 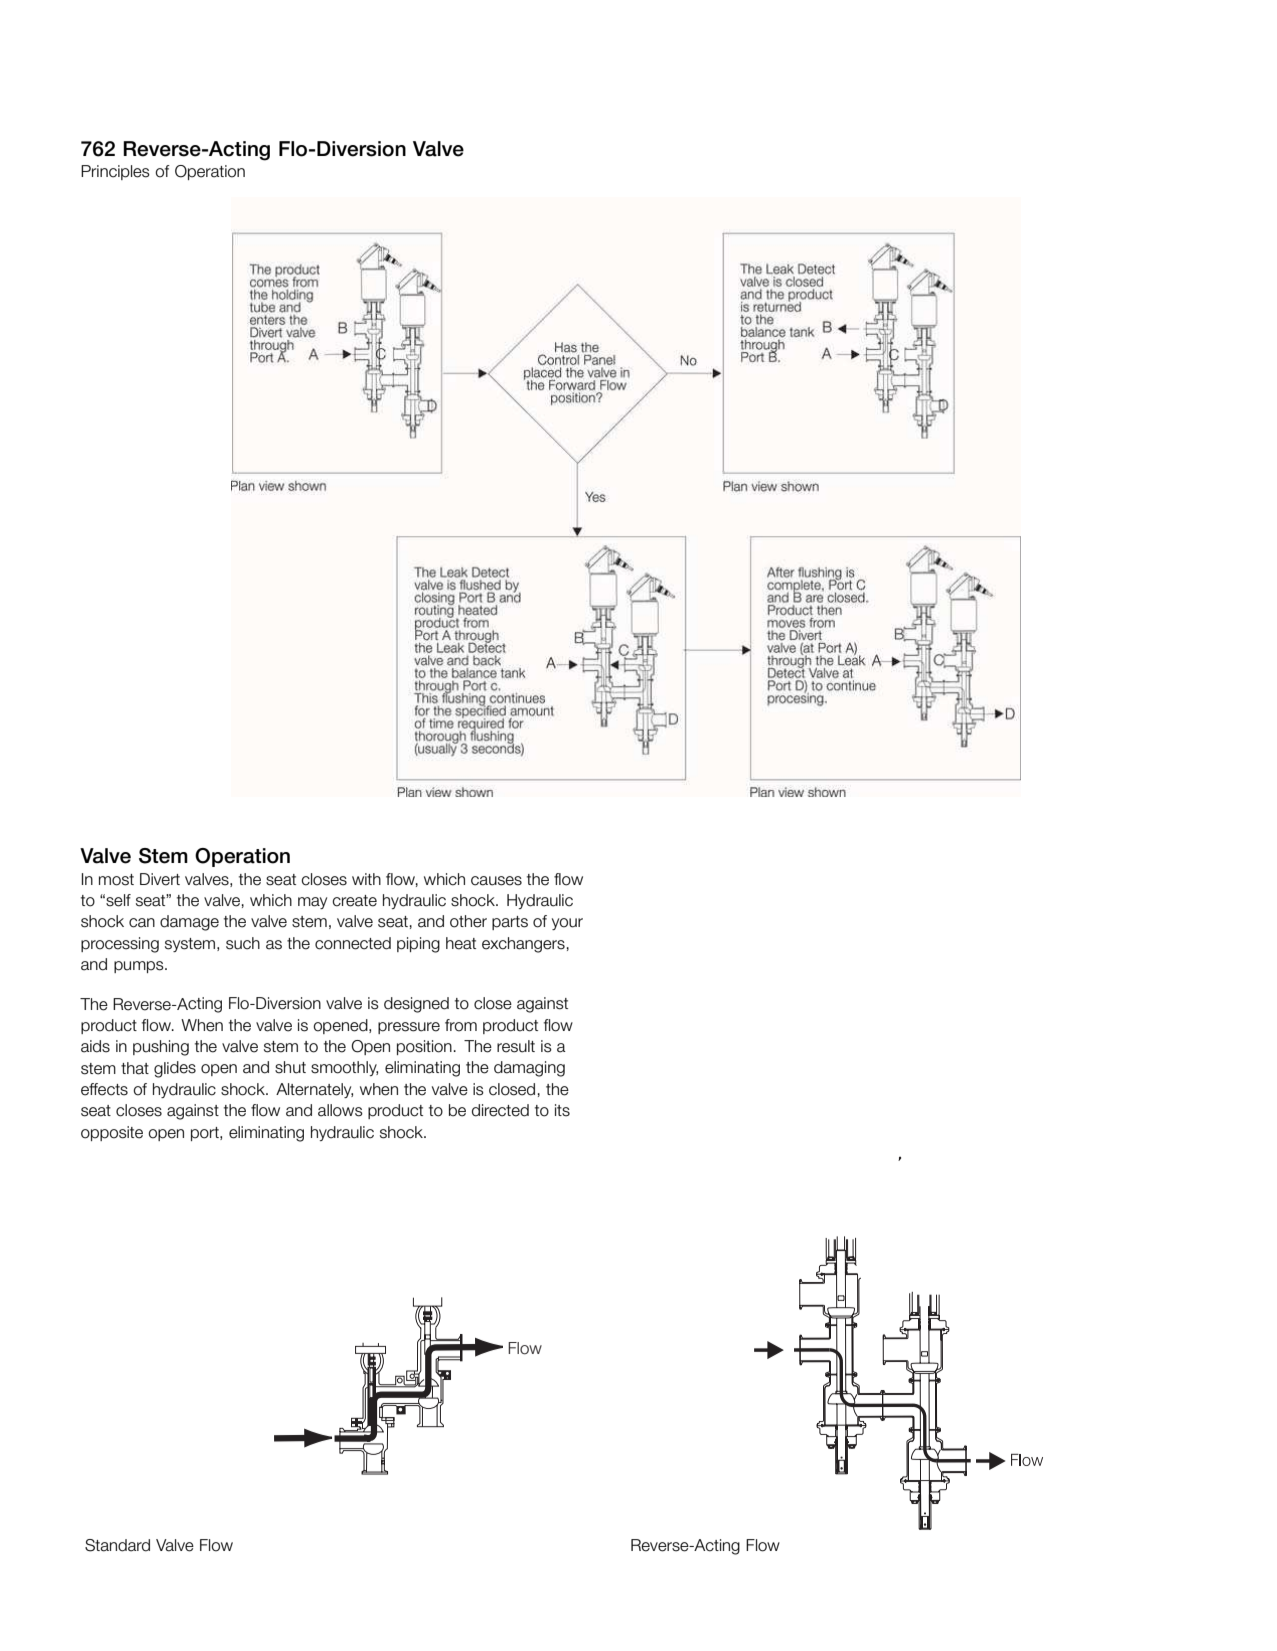 What do you see at coordinates (366, 879) in the screenshot?
I see `with` at bounding box center [366, 879].
